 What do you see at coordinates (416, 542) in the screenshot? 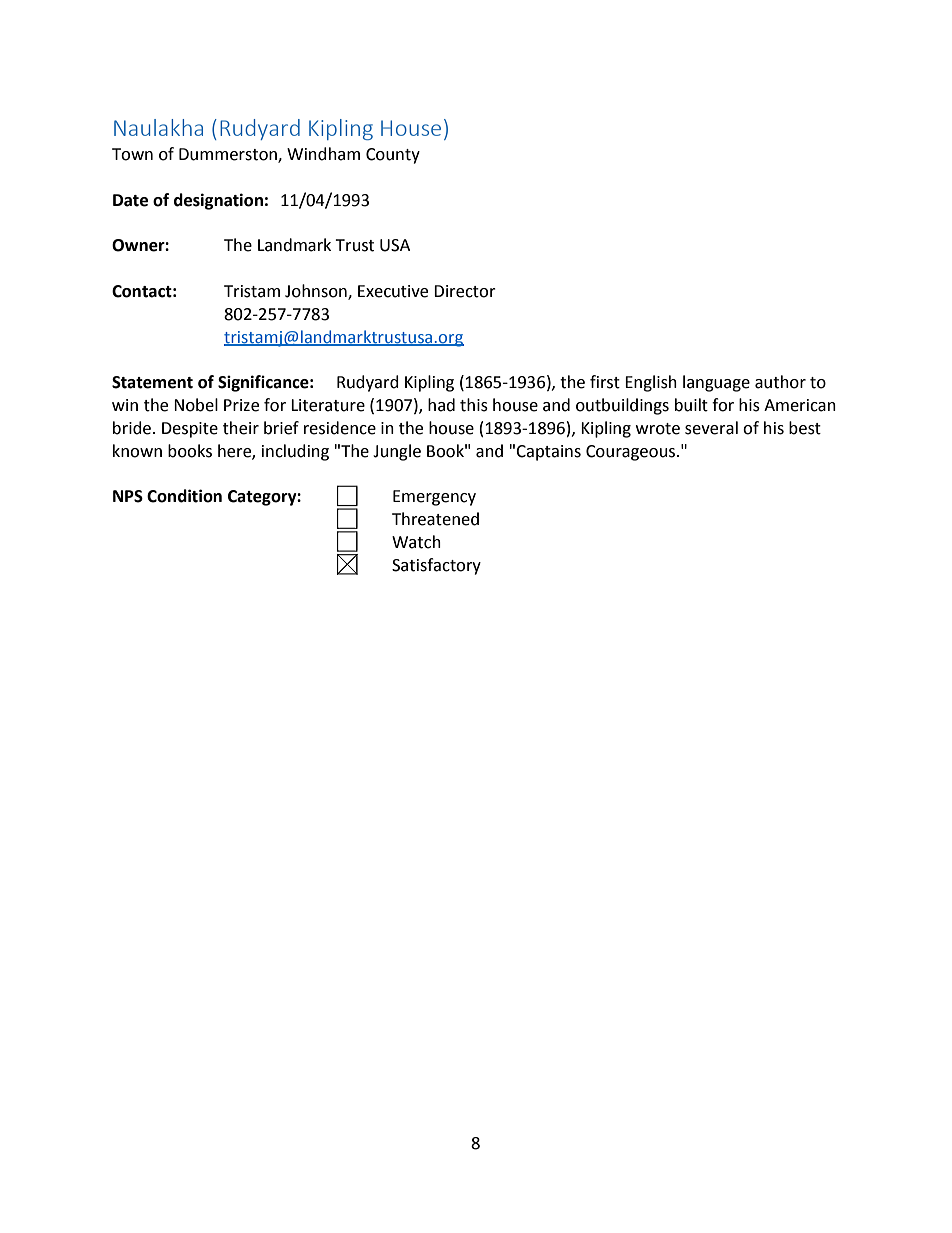
I see `Watch` at bounding box center [416, 542].
